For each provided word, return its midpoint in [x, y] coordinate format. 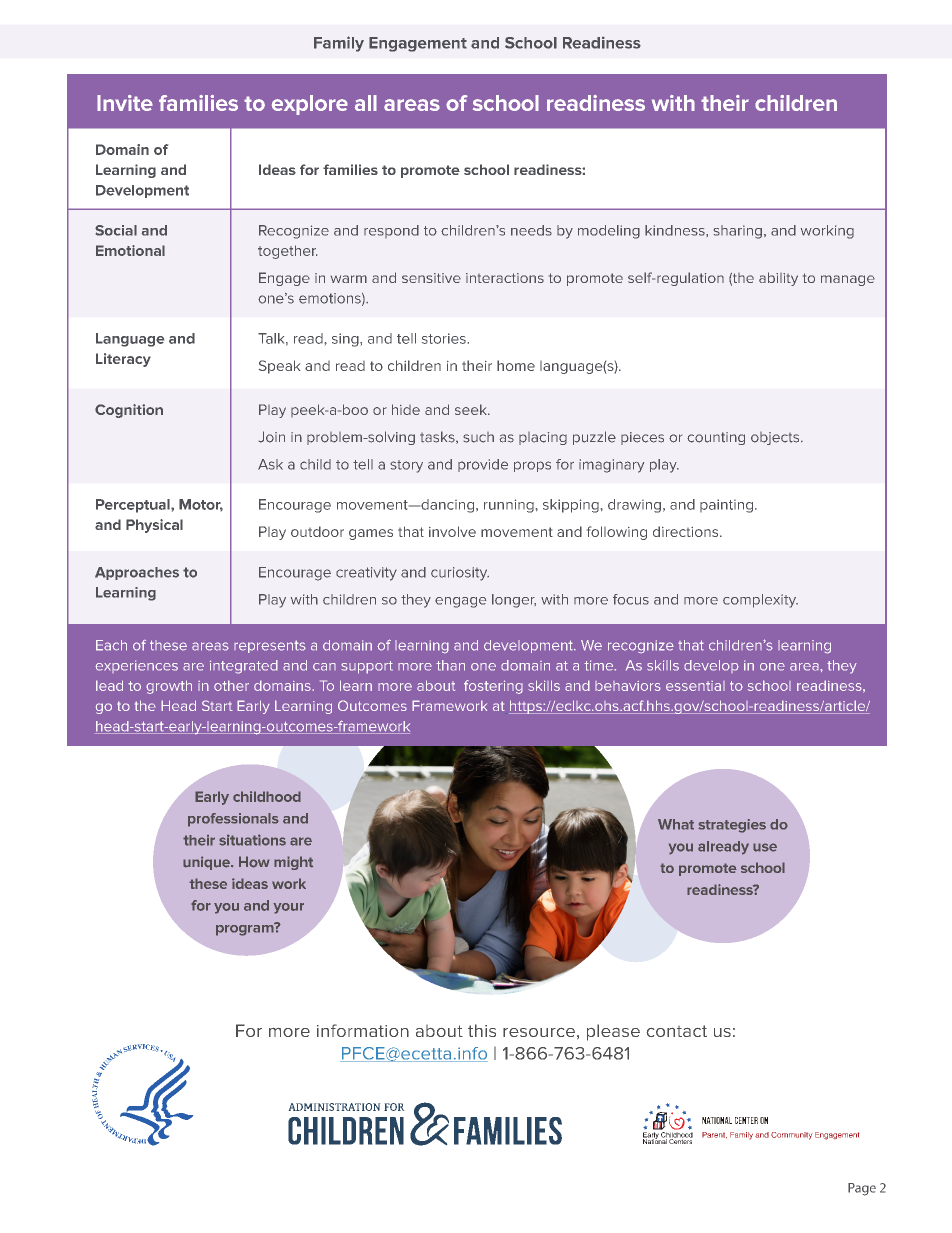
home [516, 365]
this [482, 1030]
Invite [125, 103]
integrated [244, 667]
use [765, 847]
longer [514, 601]
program [246, 929]
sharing [738, 232]
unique [207, 863]
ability [778, 279]
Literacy [123, 360]
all [366, 103]
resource [539, 1032]
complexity [760, 601]
